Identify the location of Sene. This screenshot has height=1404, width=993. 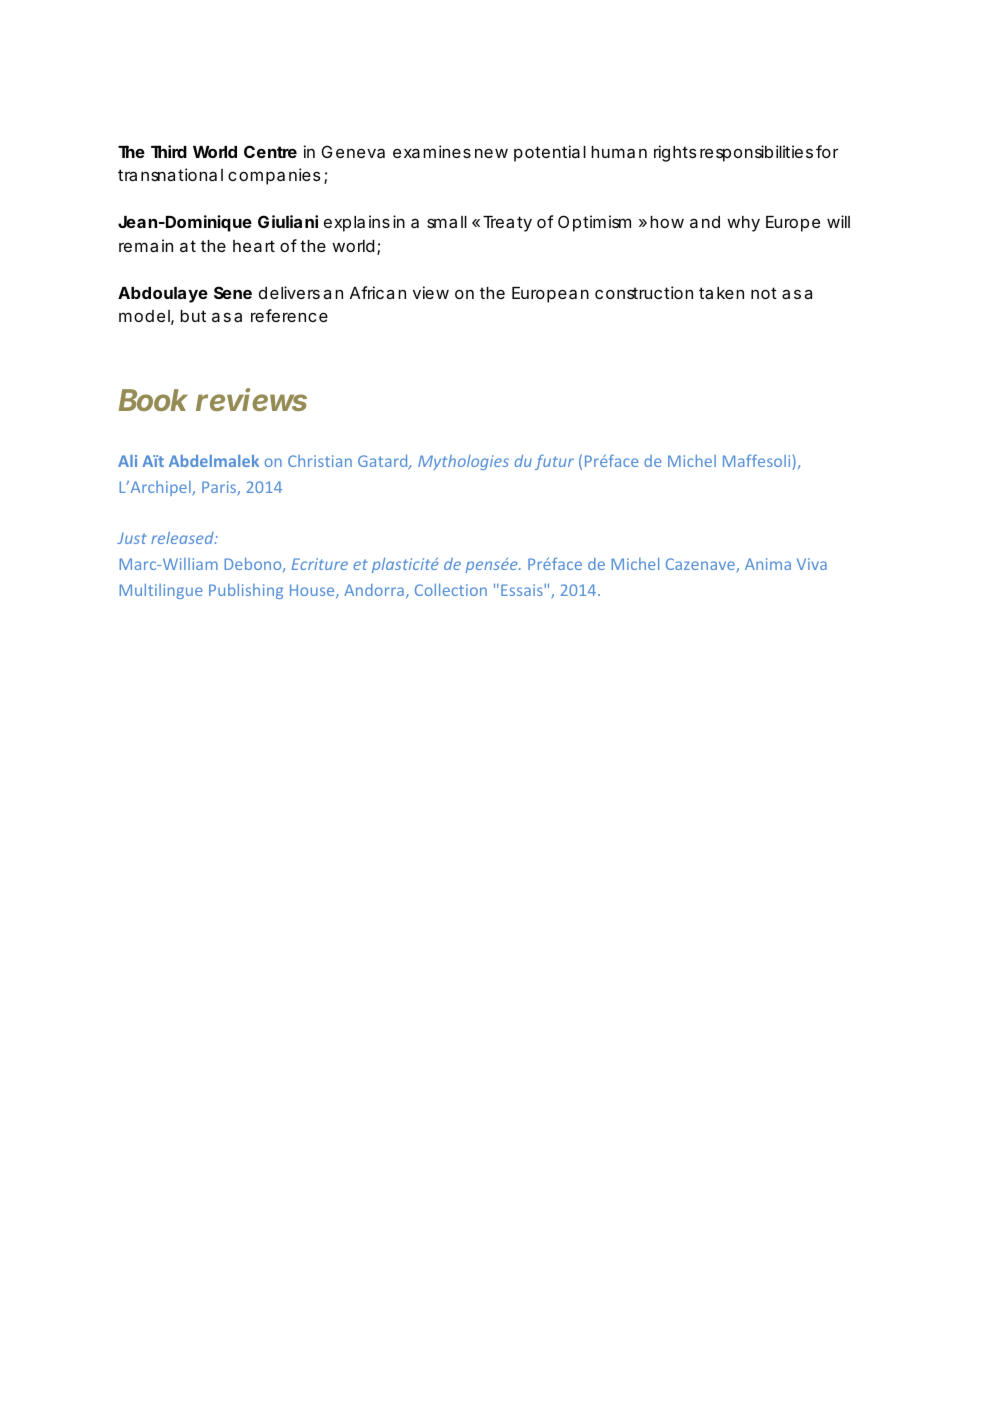
(233, 292).
